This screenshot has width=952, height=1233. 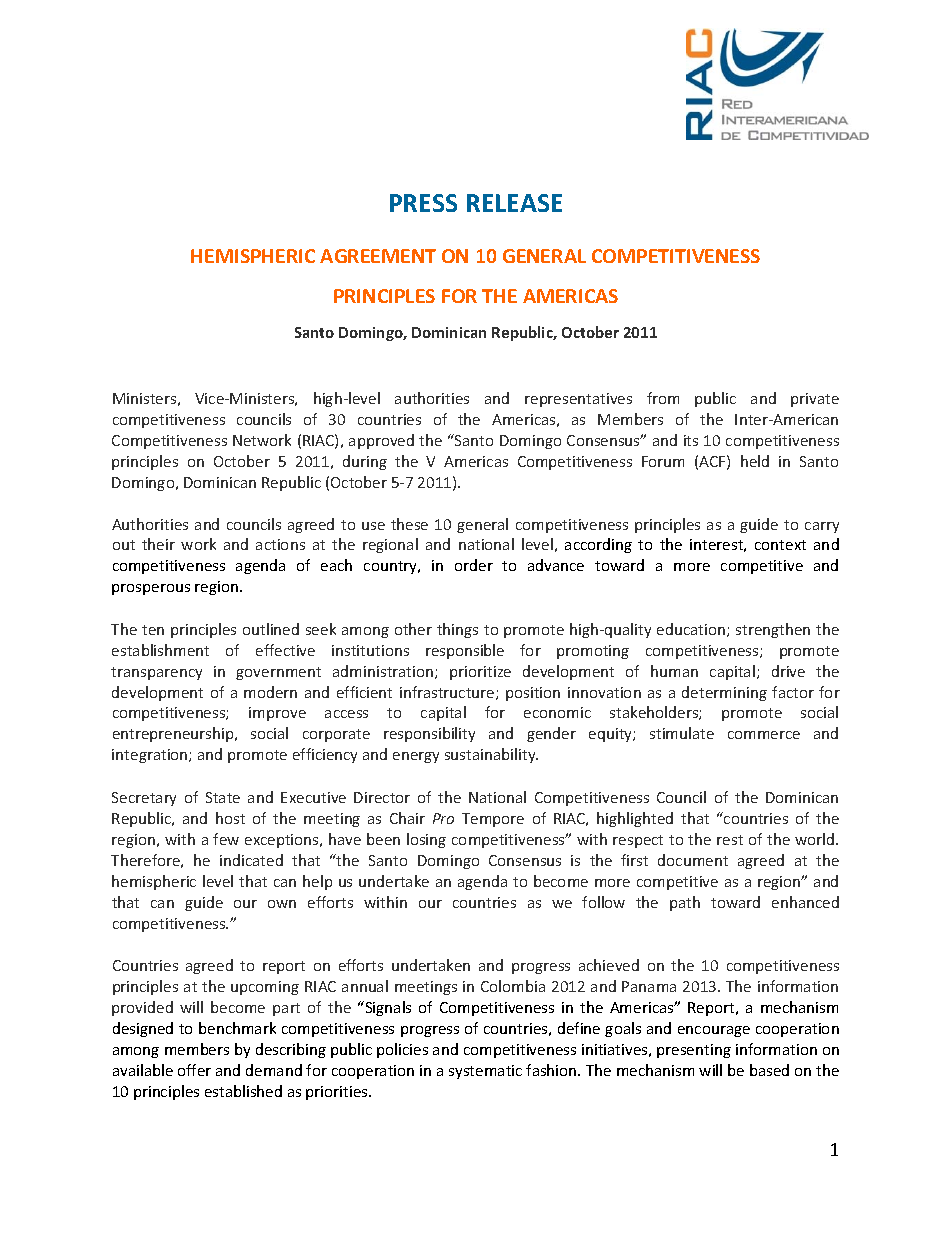 What do you see at coordinates (514, 203) in the screenshot?
I see `RELEASE` at bounding box center [514, 203].
